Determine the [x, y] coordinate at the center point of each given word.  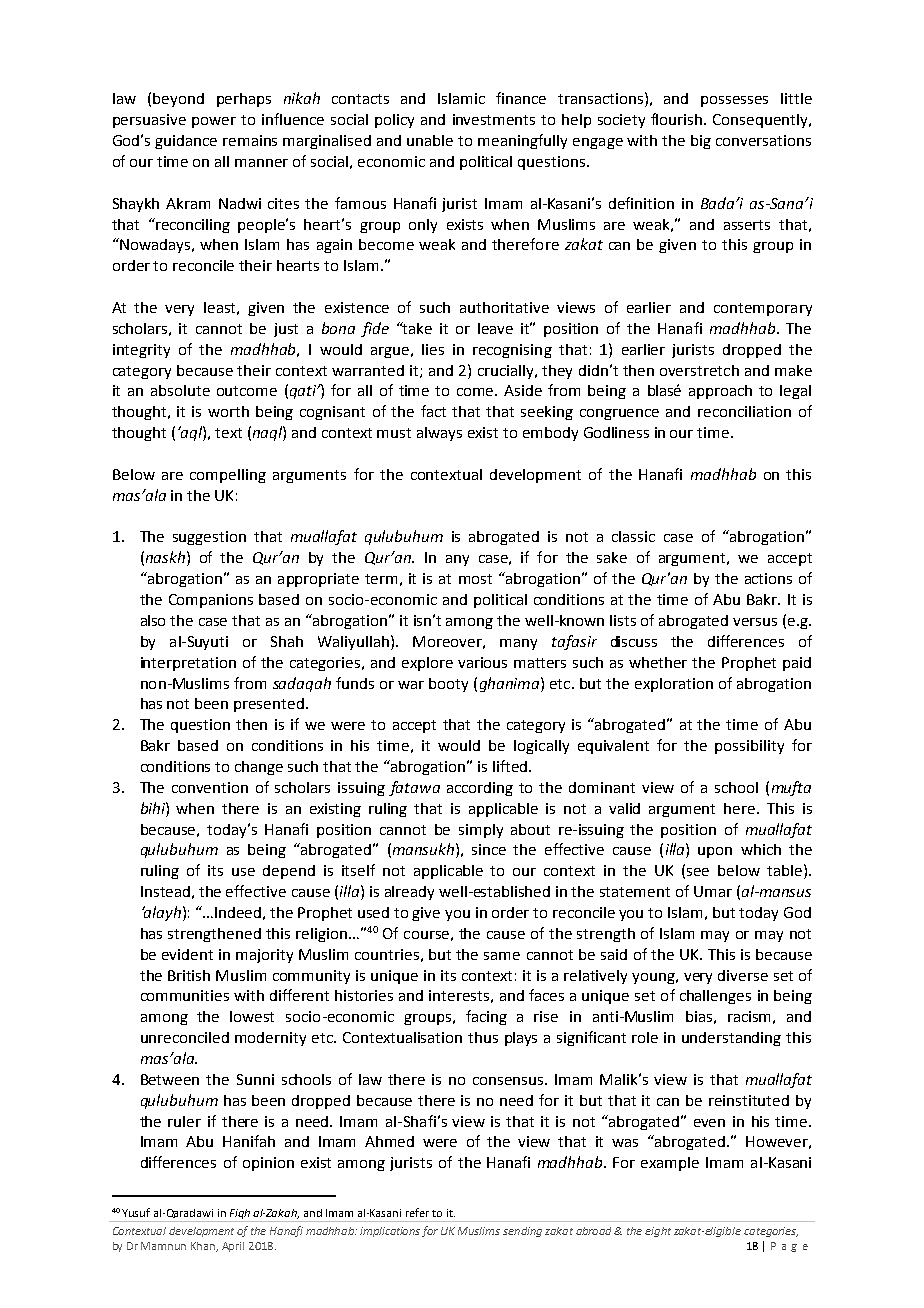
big [701, 142]
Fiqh [240, 1214]
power [214, 122]
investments [494, 119]
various [482, 662]
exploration [674, 685]
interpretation [188, 664]
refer [417, 1212]
